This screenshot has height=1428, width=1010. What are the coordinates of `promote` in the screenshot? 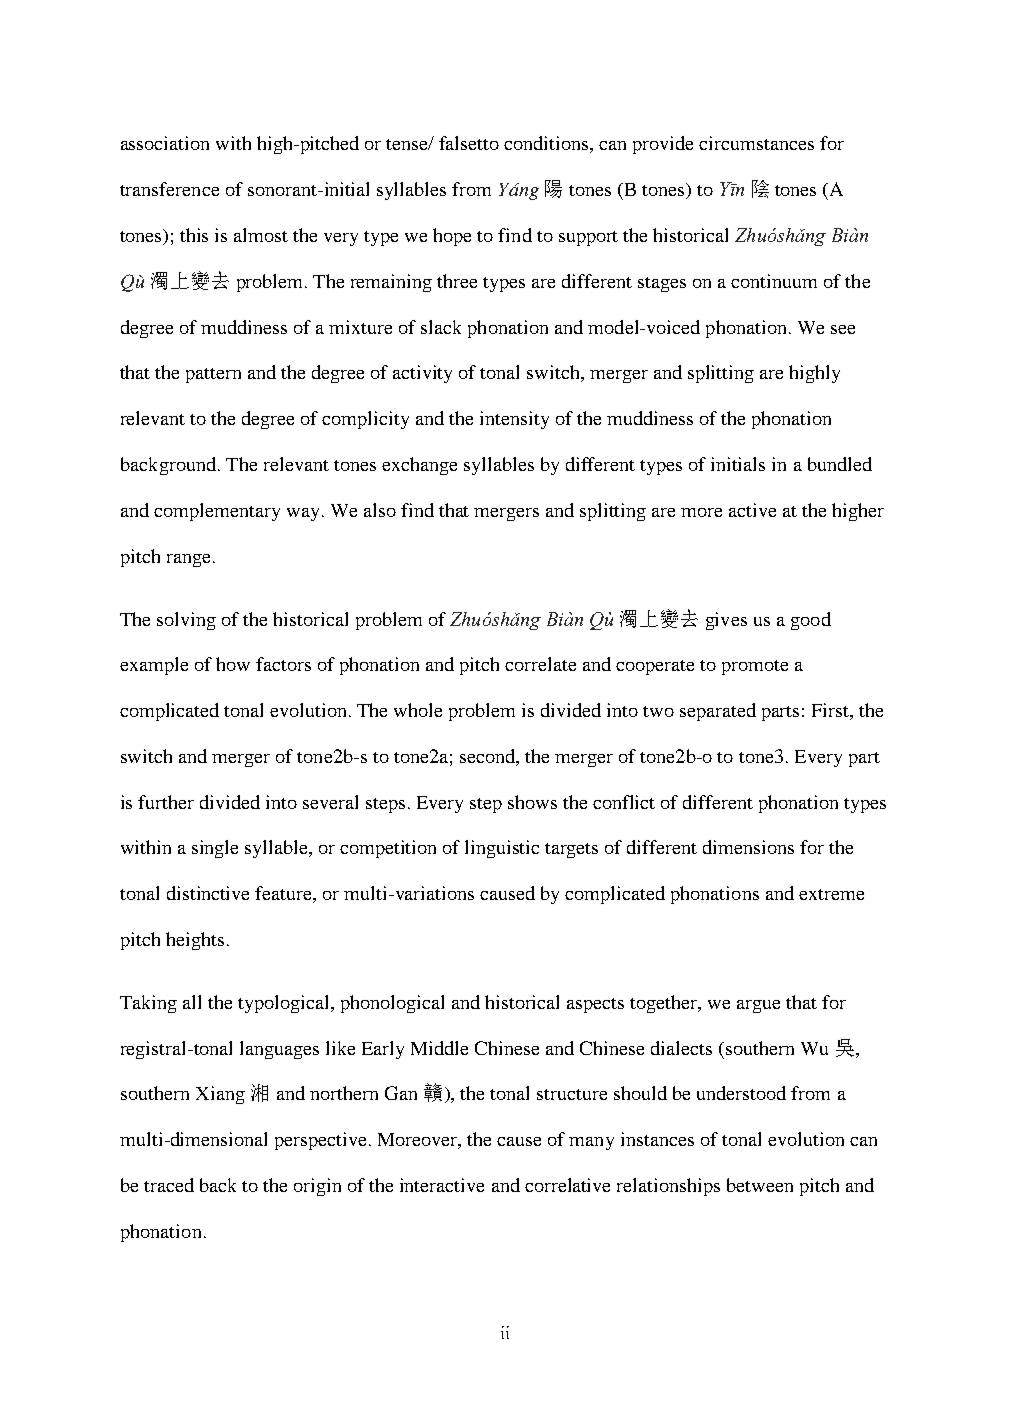 It's located at (755, 667).
